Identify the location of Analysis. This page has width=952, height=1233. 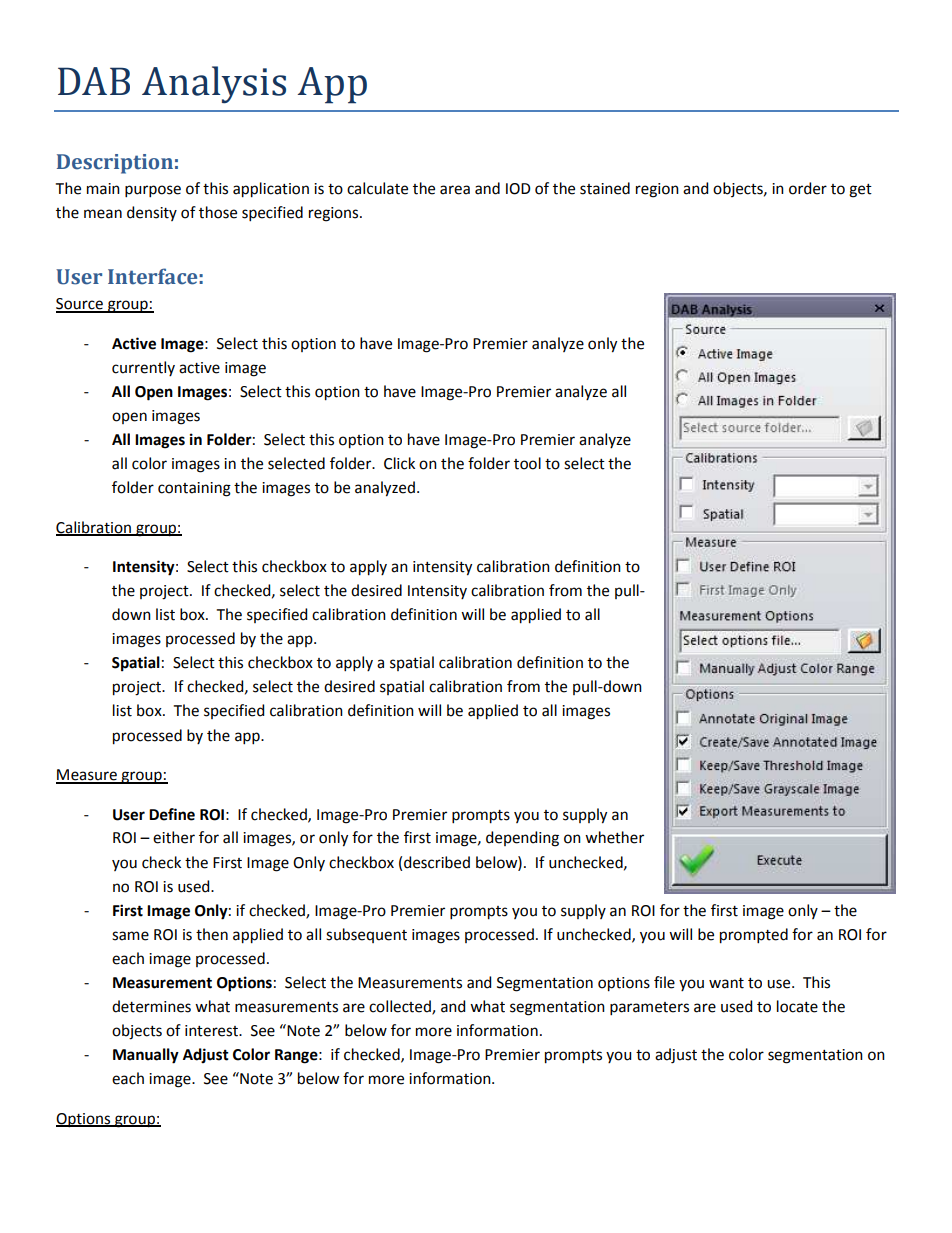
(214, 85).
